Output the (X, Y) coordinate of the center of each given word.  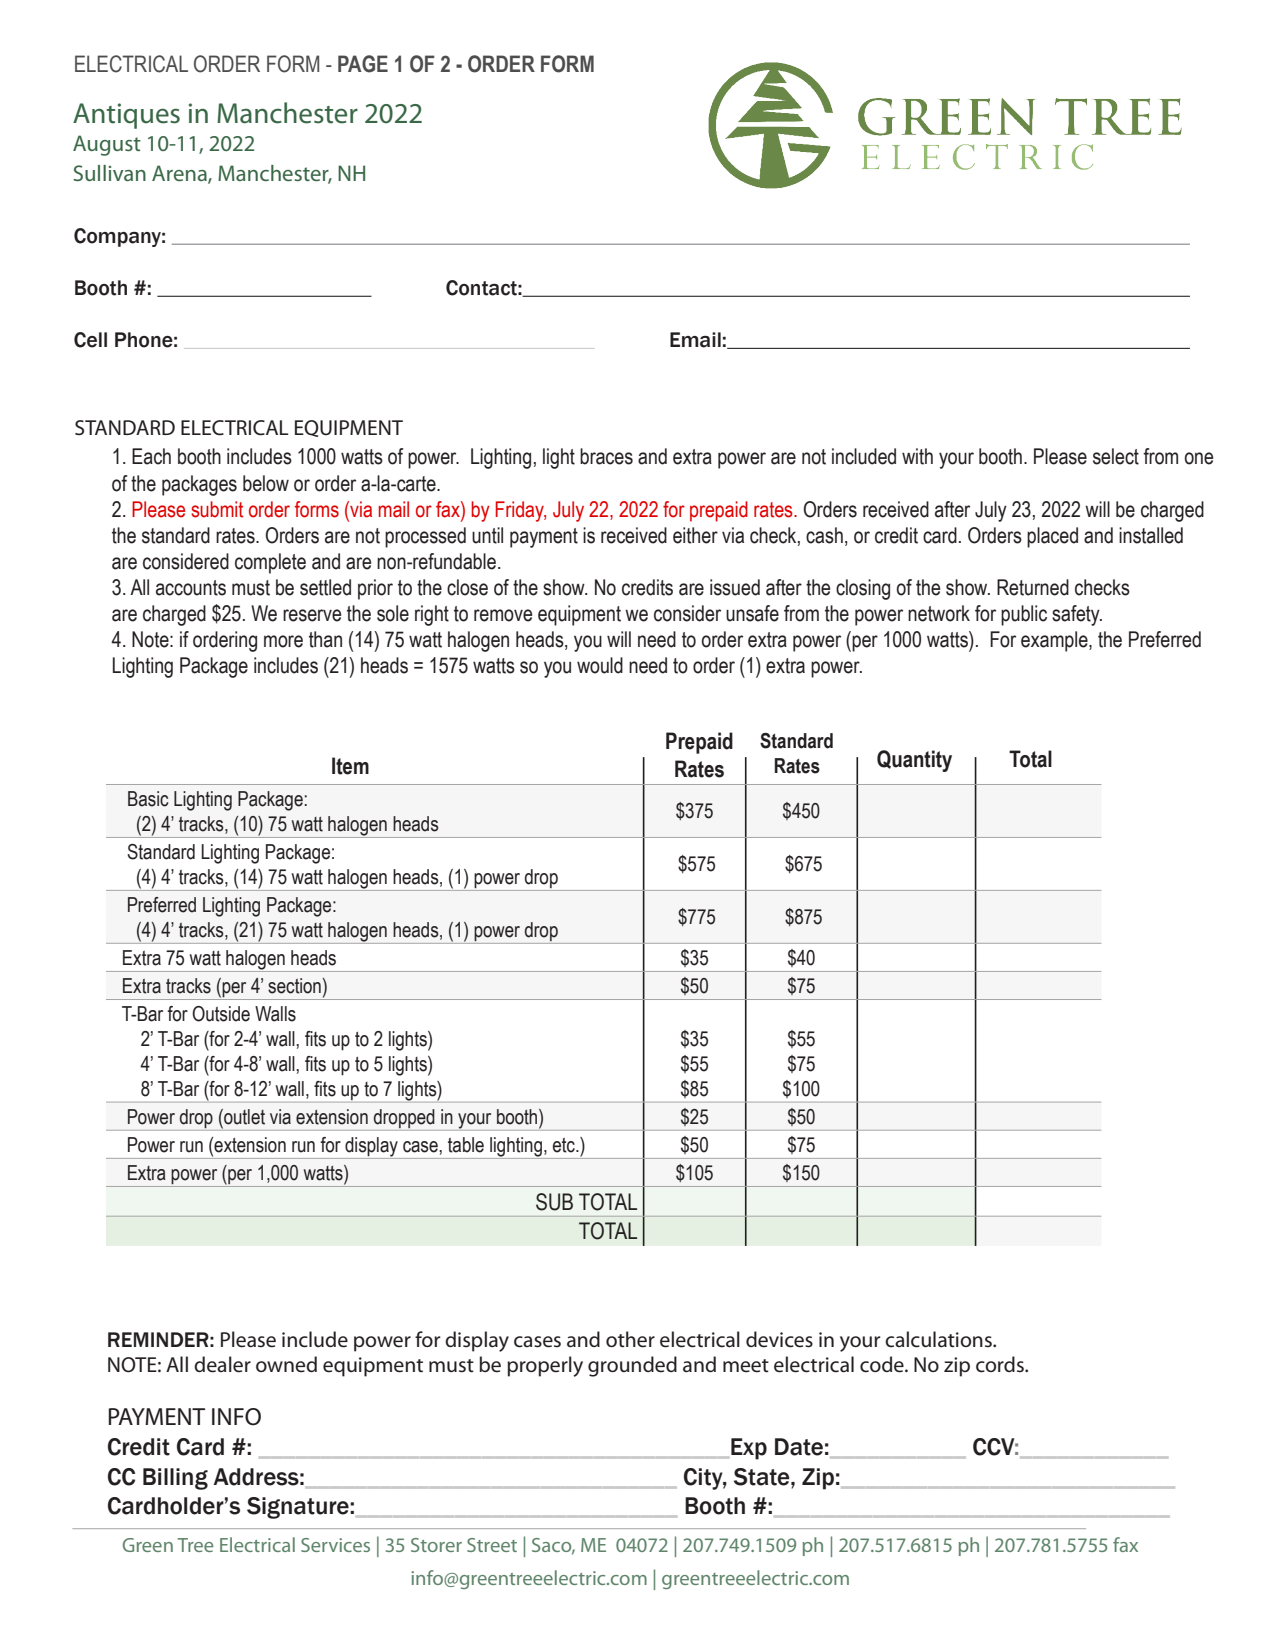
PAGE (363, 64)
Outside (221, 1014)
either (695, 535)
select (1116, 456)
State (763, 1477)
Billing (175, 1479)
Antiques (126, 116)
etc (565, 1145)
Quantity (914, 761)
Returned (1033, 587)
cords (1001, 1364)
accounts (191, 588)
